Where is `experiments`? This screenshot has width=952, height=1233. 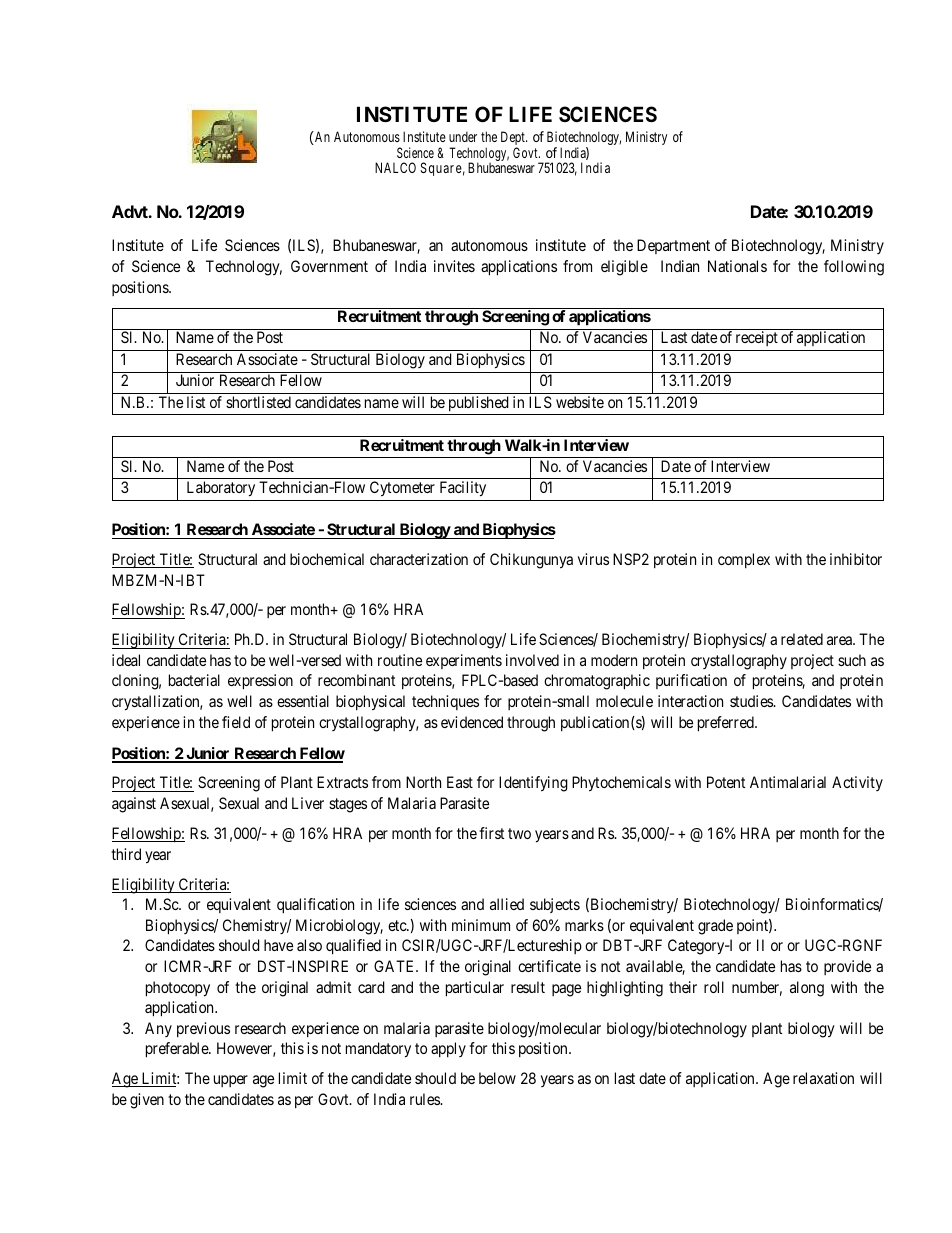
experiments is located at coordinates (464, 661).
